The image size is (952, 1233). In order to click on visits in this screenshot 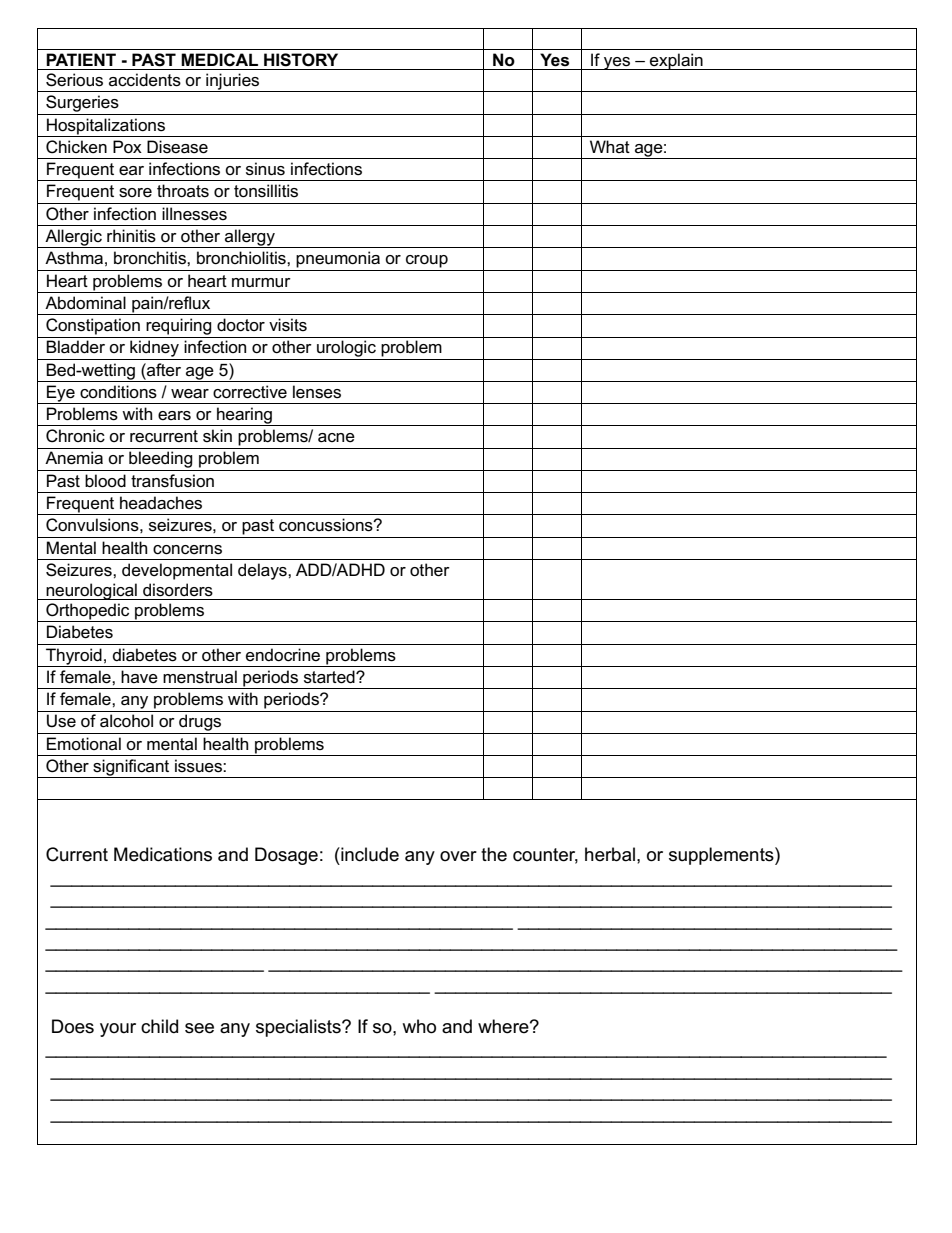, I will do `click(288, 325)`.
